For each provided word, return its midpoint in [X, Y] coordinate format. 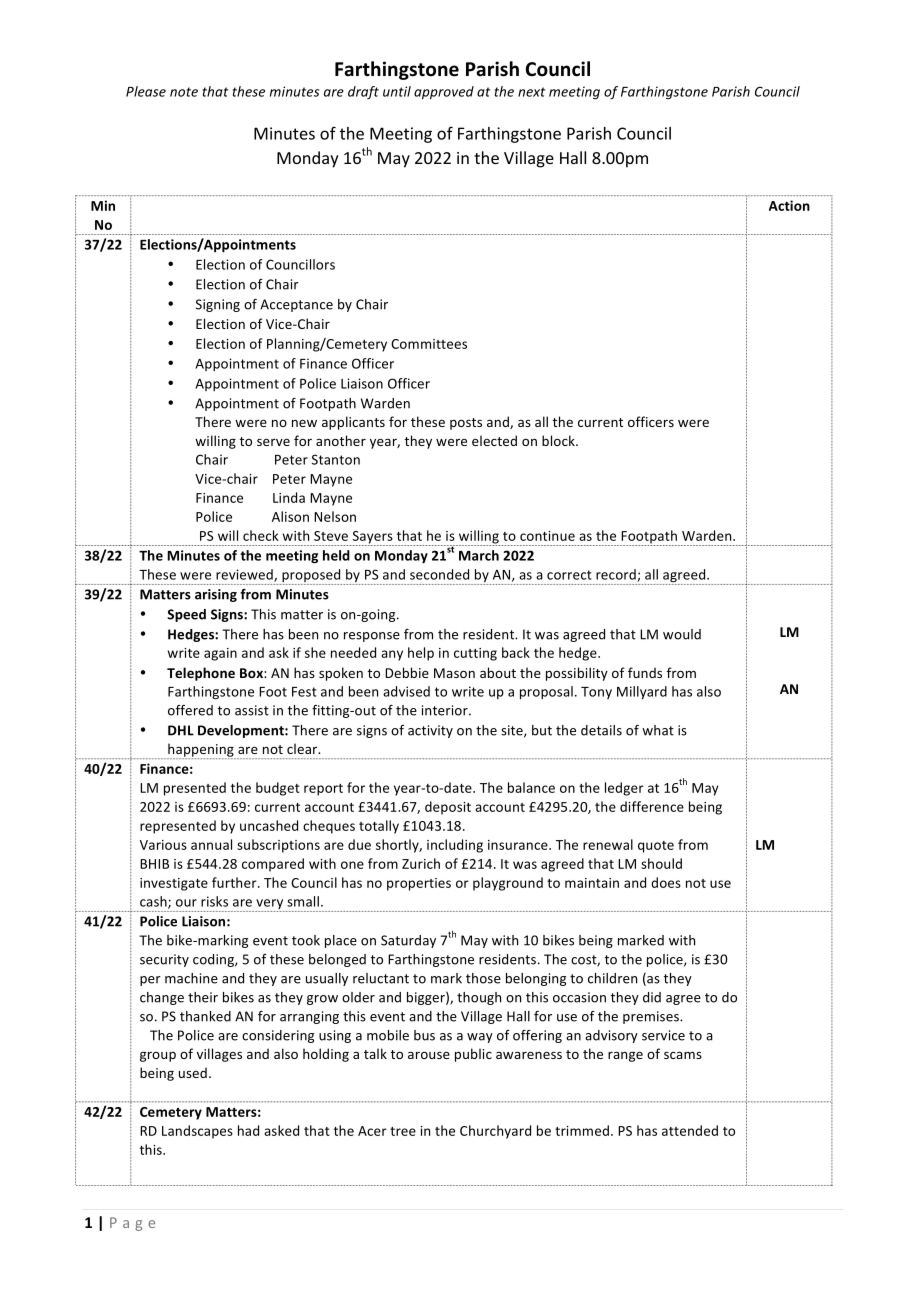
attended [690, 1130]
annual [211, 844]
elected [494, 440]
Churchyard [495, 1132]
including [455, 846]
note [184, 92]
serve [273, 442]
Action [789, 205]
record [617, 575]
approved [444, 93]
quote [656, 847]
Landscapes [197, 1132]
